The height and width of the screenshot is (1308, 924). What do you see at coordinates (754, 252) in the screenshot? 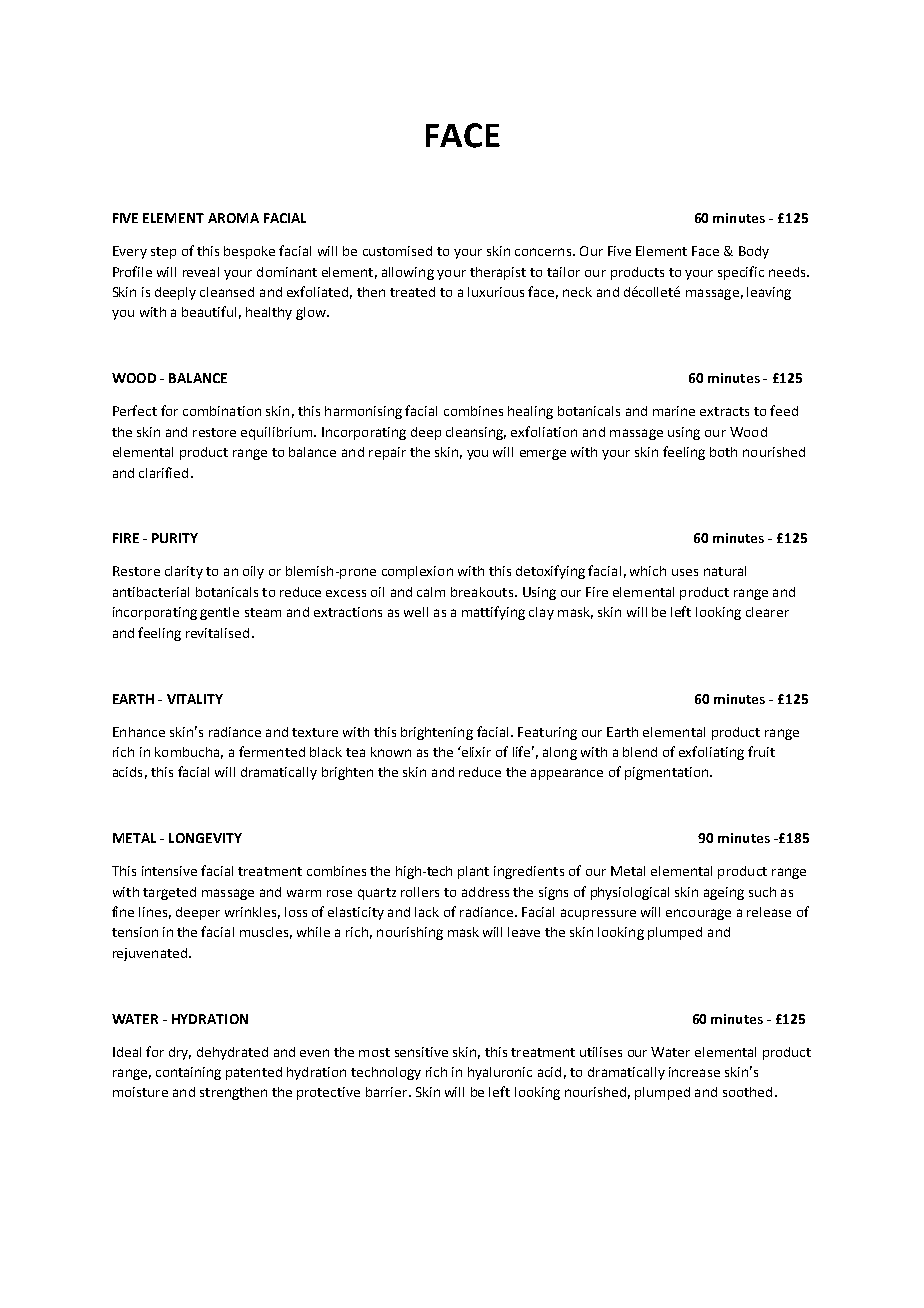
I see `Body` at bounding box center [754, 252].
